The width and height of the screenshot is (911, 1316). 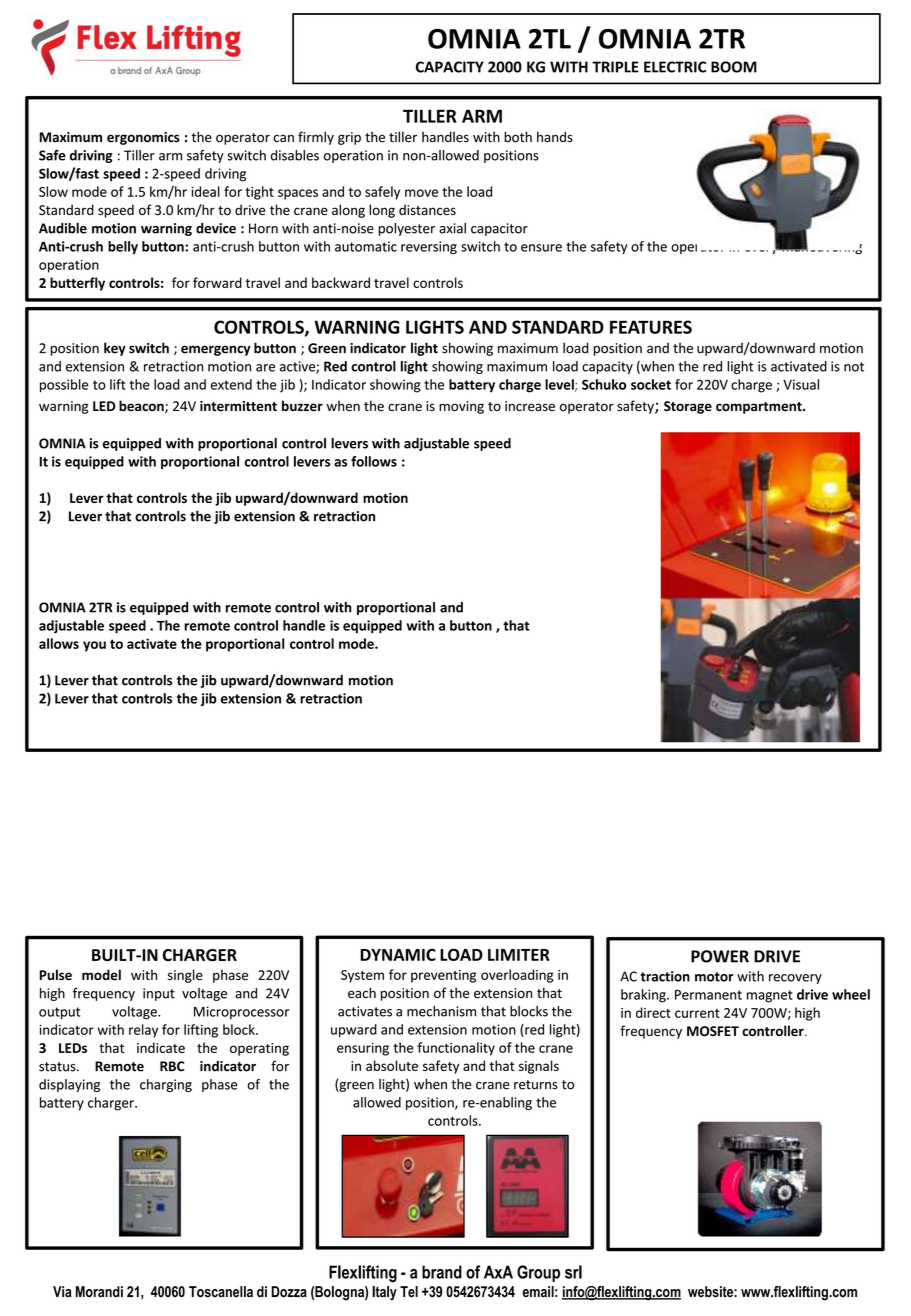 I want to click on DYNAMIC, so click(x=398, y=954).
